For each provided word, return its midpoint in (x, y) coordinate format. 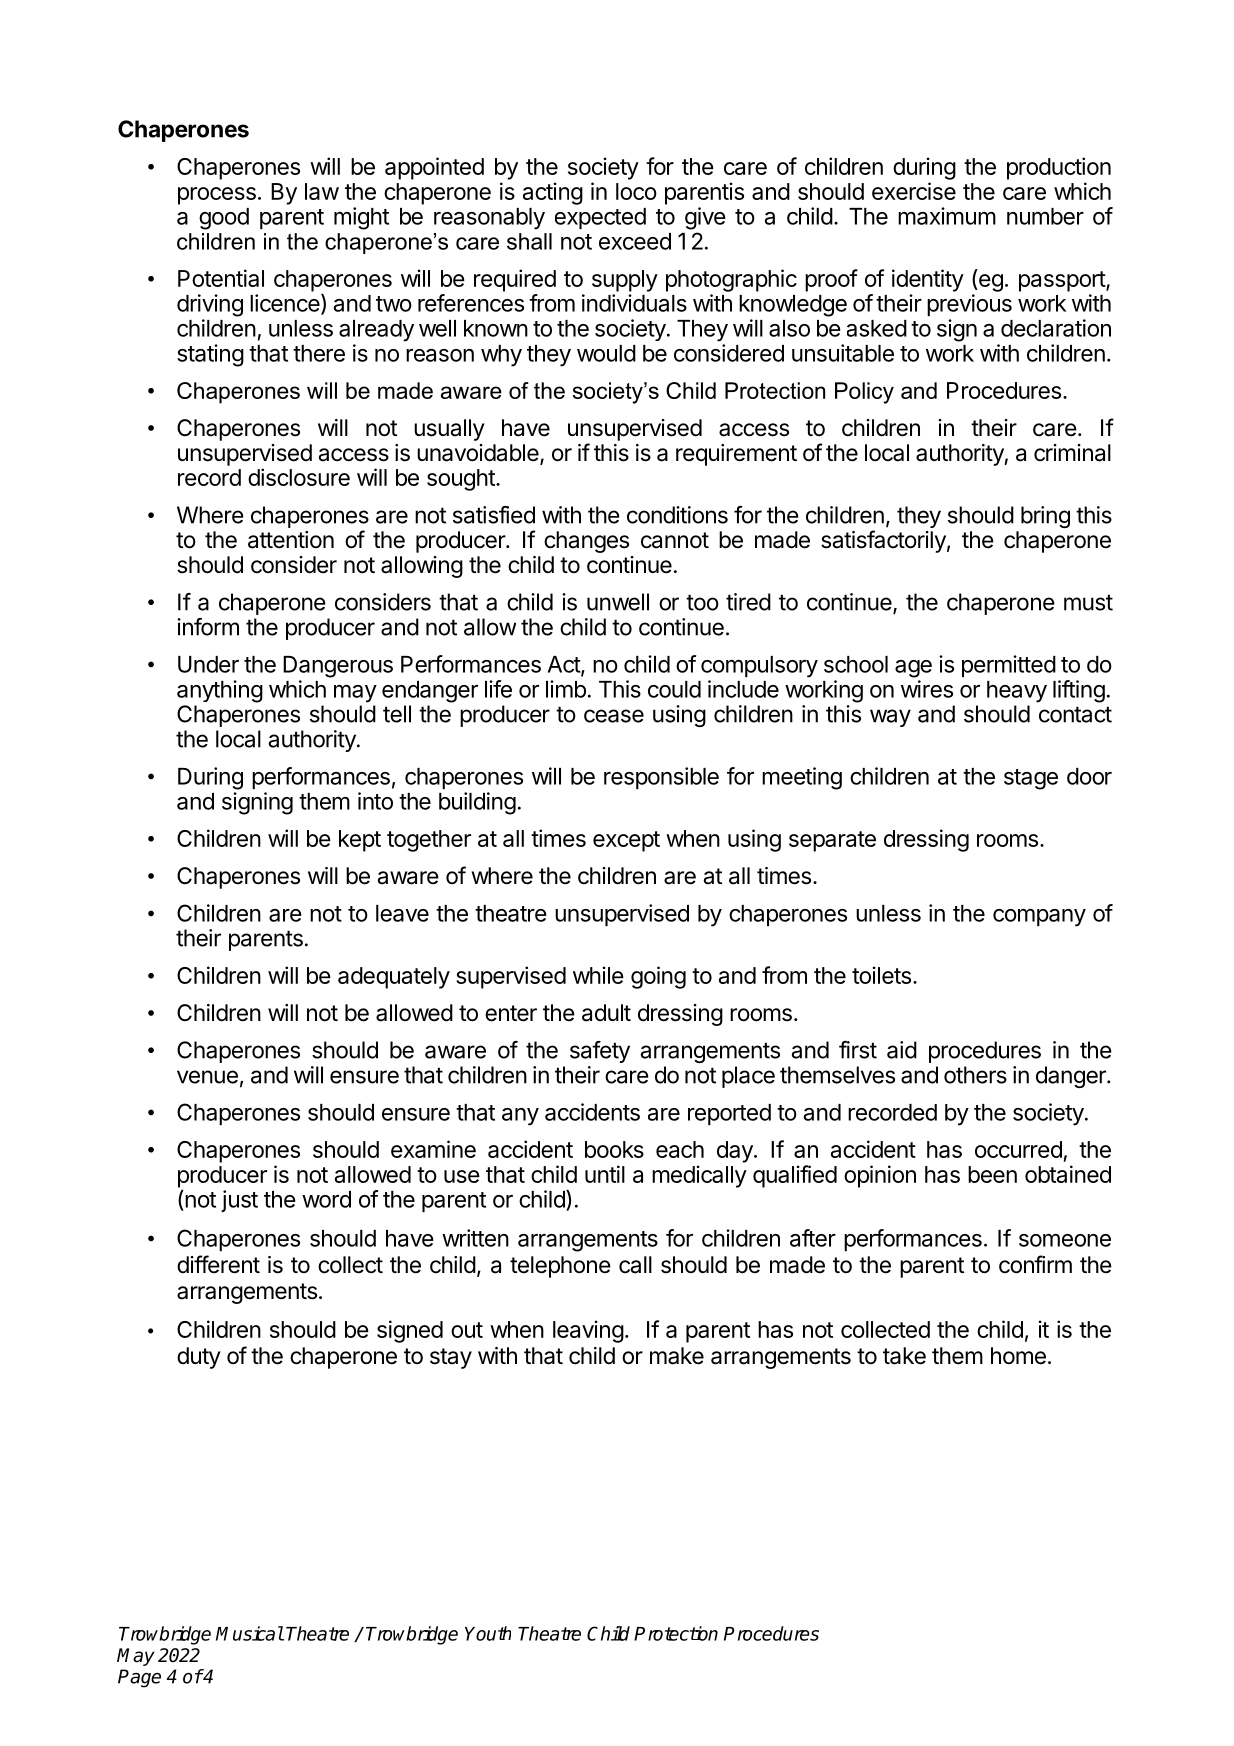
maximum (947, 216)
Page (139, 1678)
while (598, 975)
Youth (488, 1633)
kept (360, 841)
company (1039, 918)
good (224, 219)
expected (600, 218)
